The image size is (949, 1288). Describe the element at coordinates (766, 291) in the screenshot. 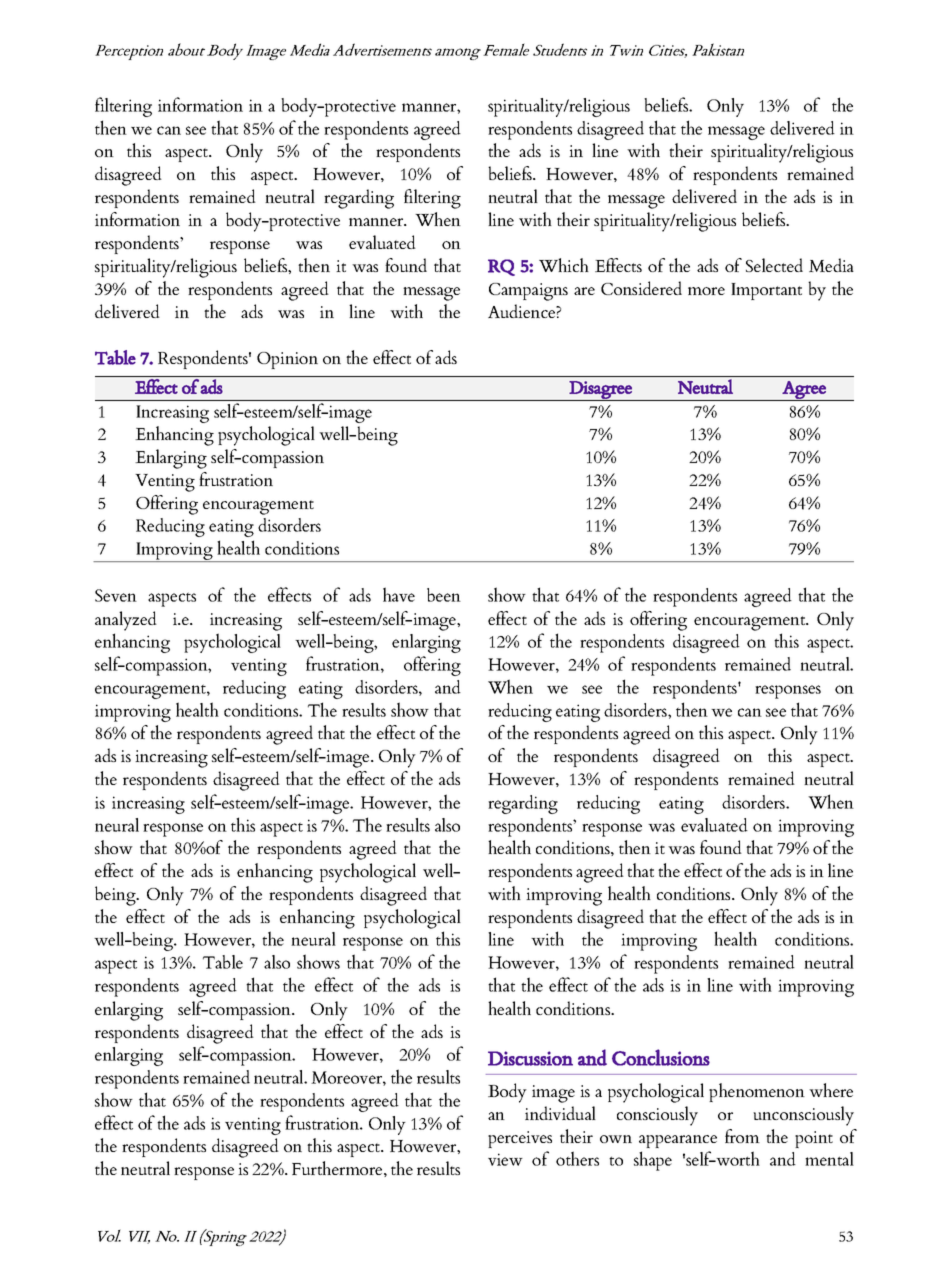

I see `Important` at that location.
